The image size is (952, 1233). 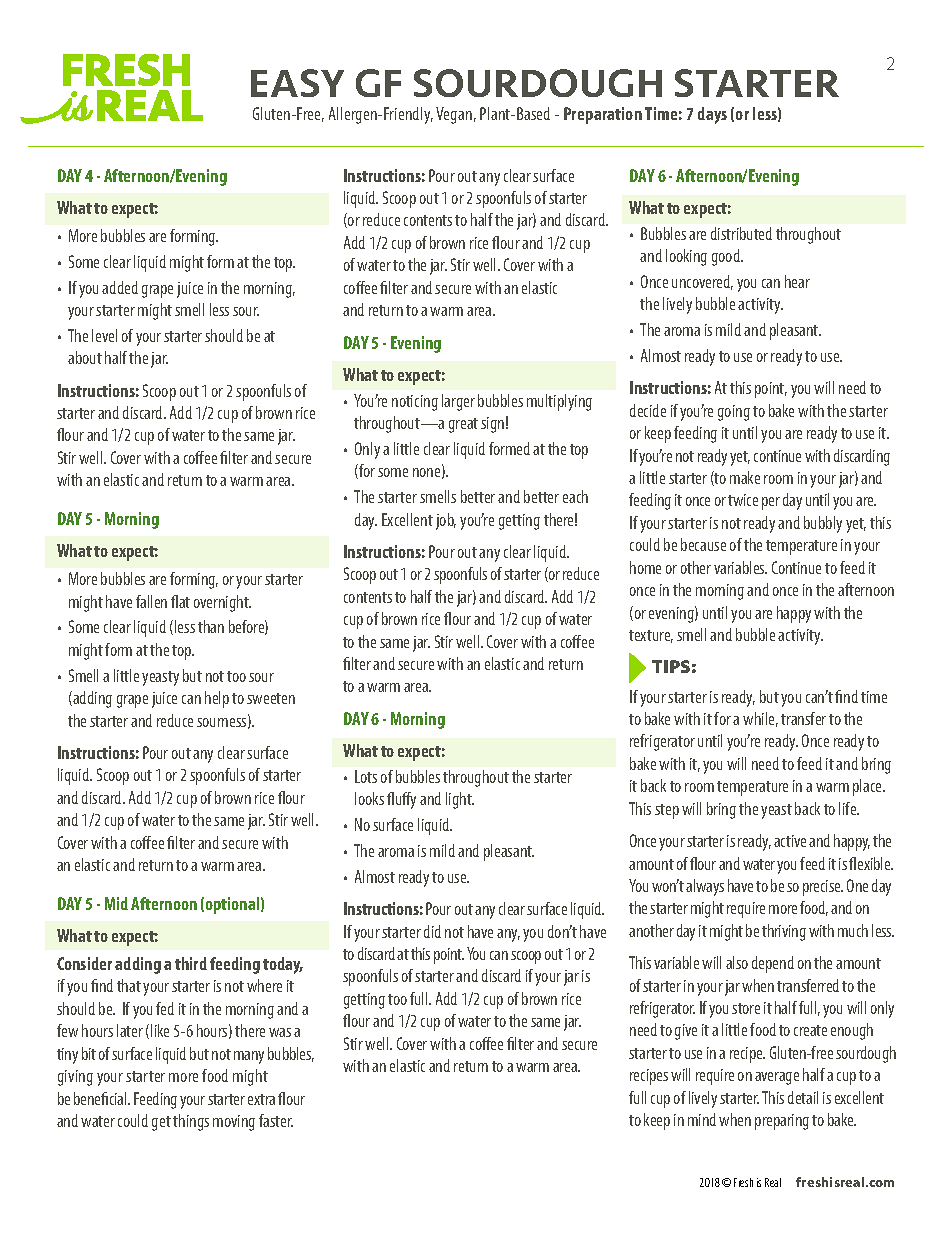 What do you see at coordinates (297, 83) in the document?
I see `EASY` at bounding box center [297, 83].
